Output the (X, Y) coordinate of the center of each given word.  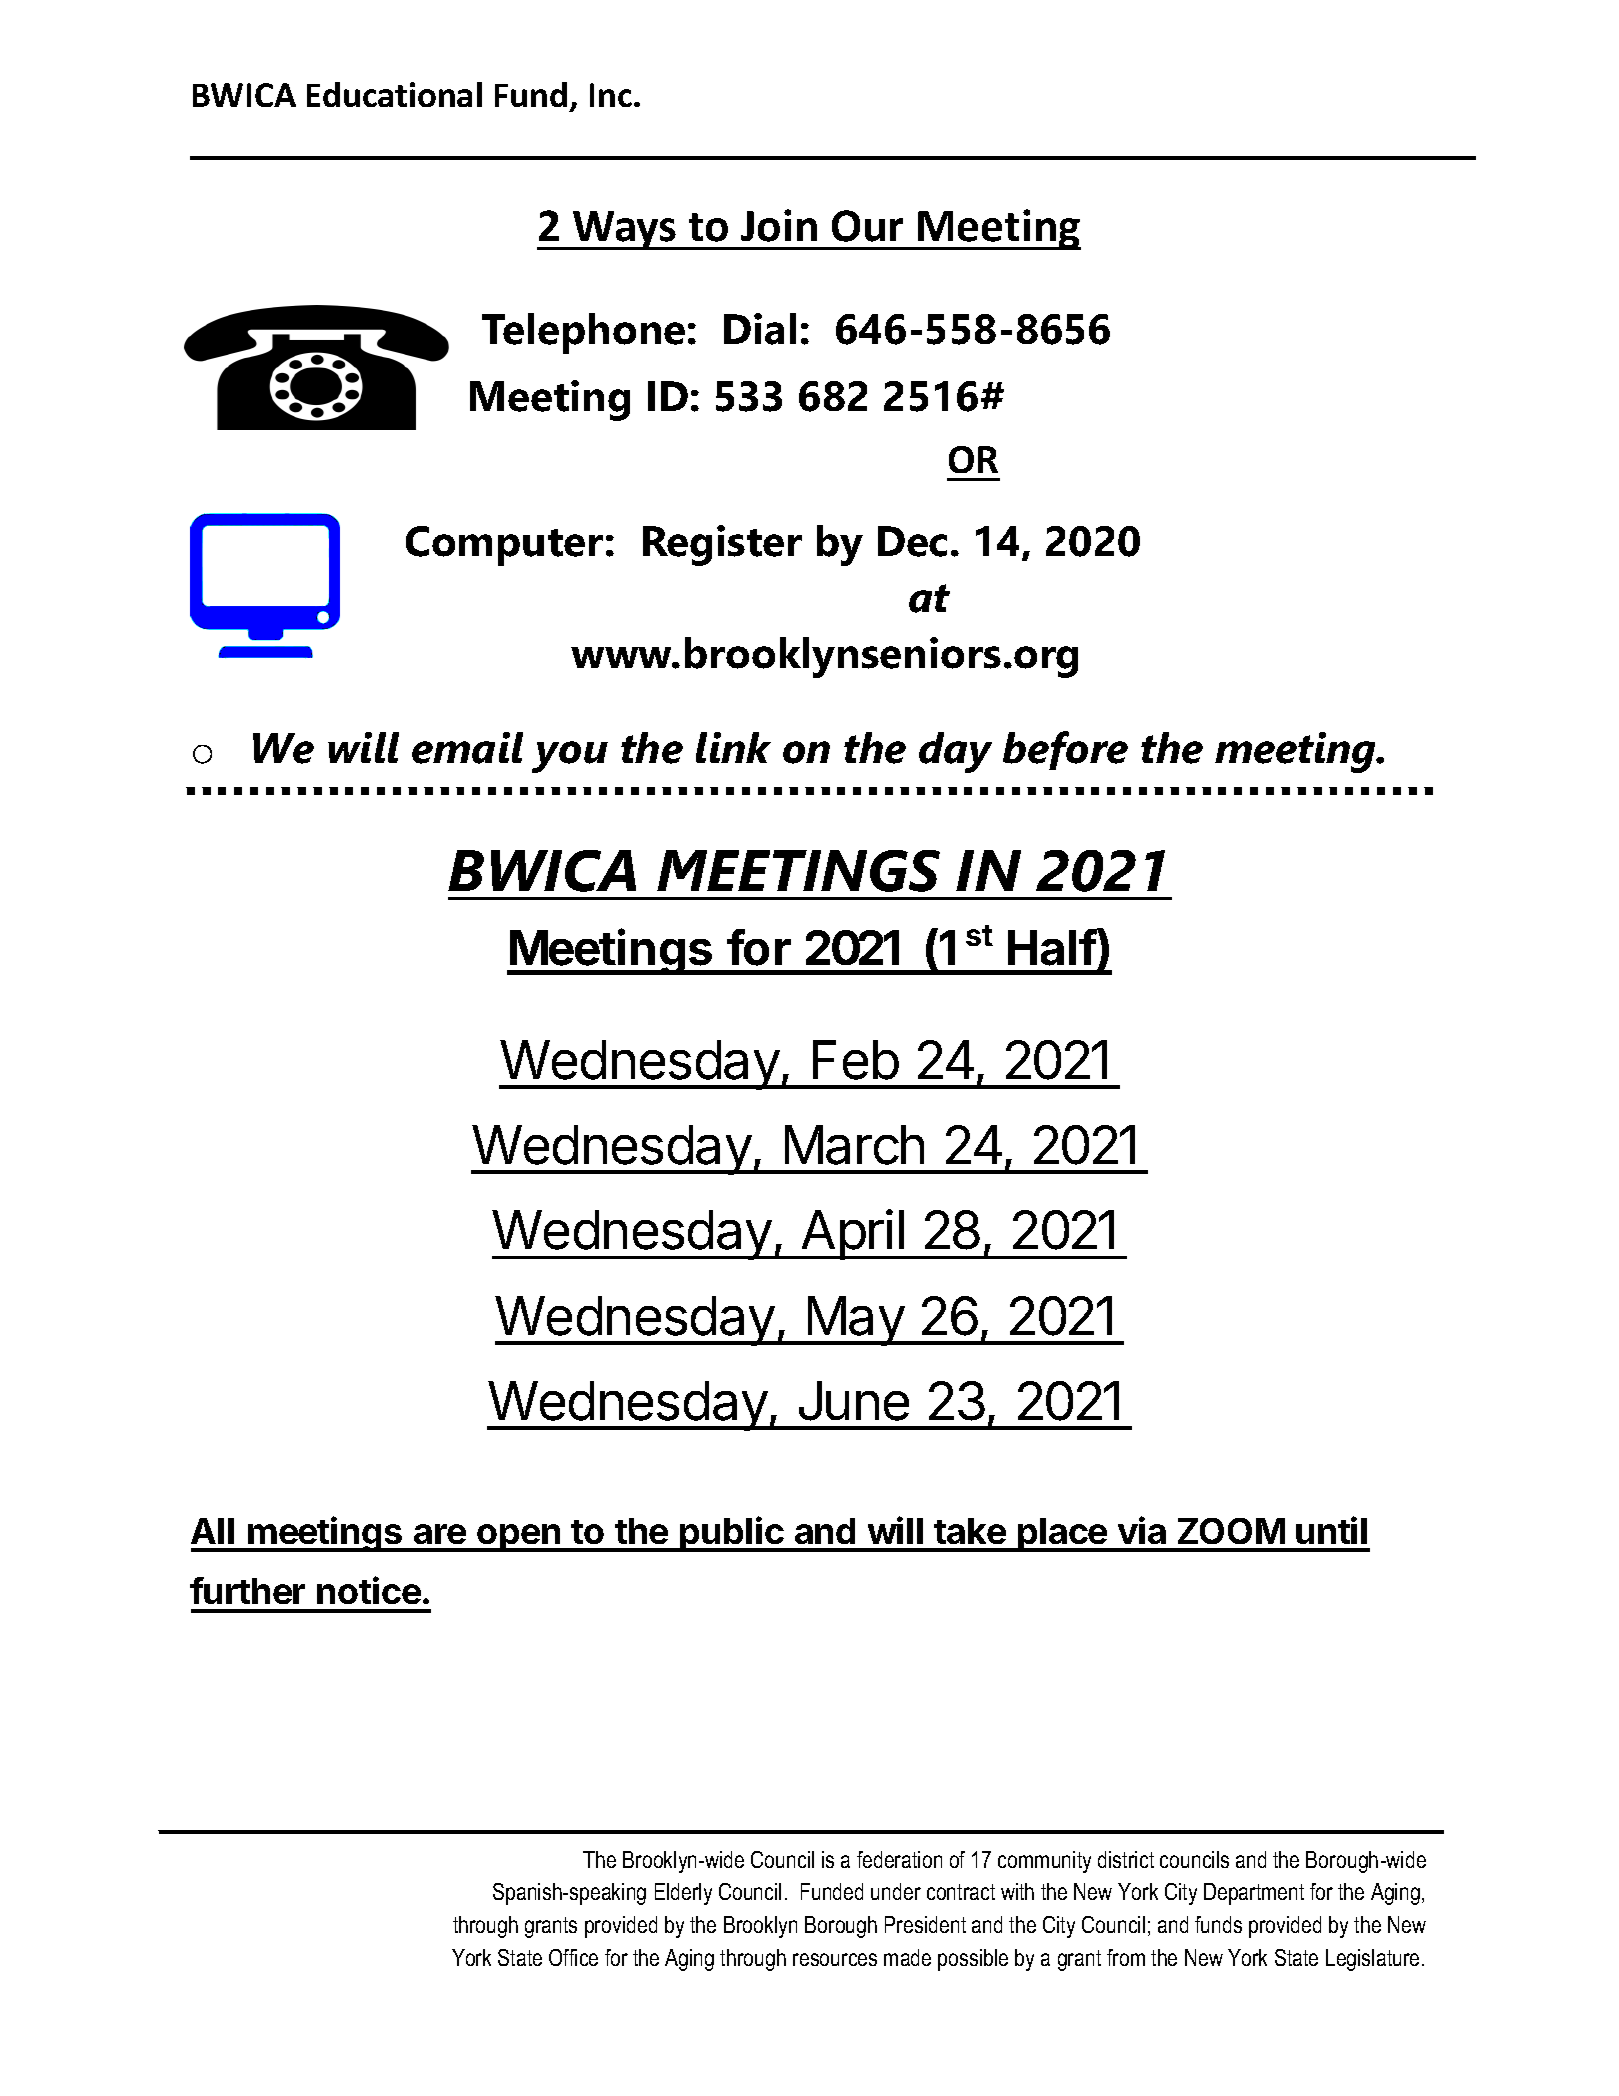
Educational (394, 94)
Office (573, 1957)
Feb (856, 1060)
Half (1052, 947)
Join (779, 225)
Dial (760, 329)
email (467, 748)
